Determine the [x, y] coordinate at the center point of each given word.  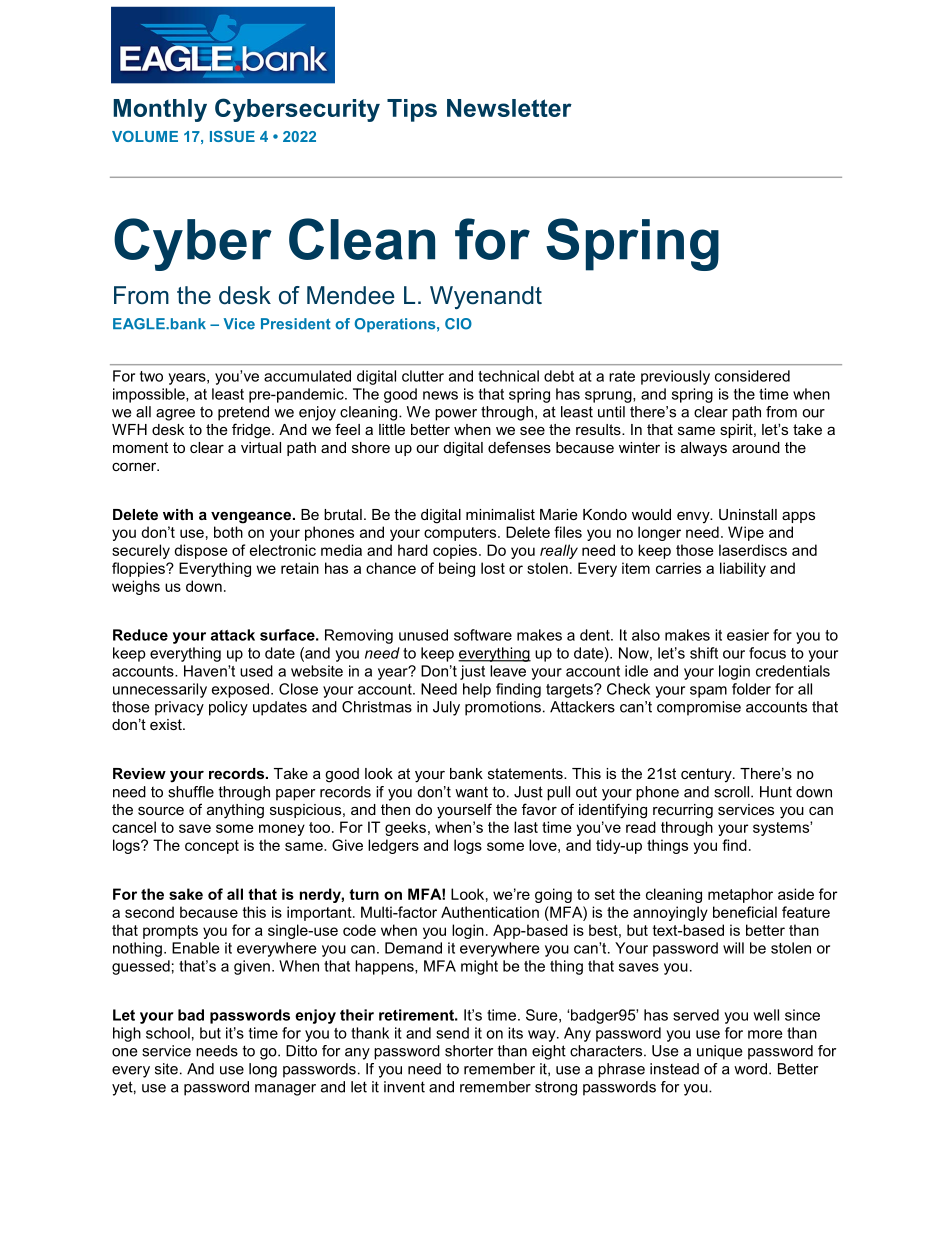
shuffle [191, 792]
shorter [469, 1051]
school [168, 1033]
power [456, 415]
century [707, 775]
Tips [412, 110]
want [471, 792]
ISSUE [232, 136]
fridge [252, 431]
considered [752, 376]
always [704, 449]
